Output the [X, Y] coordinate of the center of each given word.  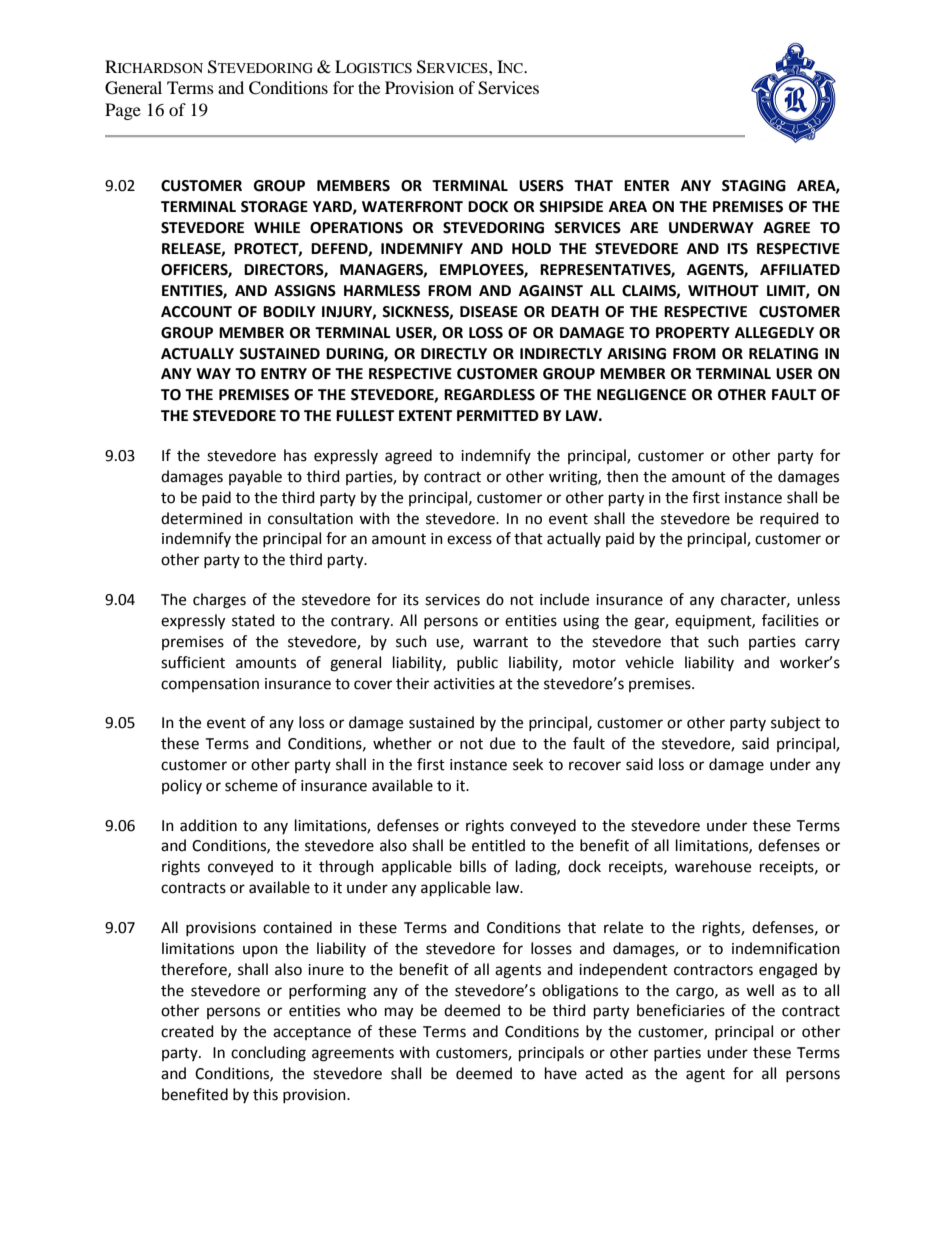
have [561, 1073]
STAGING [754, 186]
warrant [500, 642]
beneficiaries [681, 1010]
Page [123, 111]
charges [219, 601]
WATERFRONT [412, 207]
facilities [790, 620]
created [187, 1031]
